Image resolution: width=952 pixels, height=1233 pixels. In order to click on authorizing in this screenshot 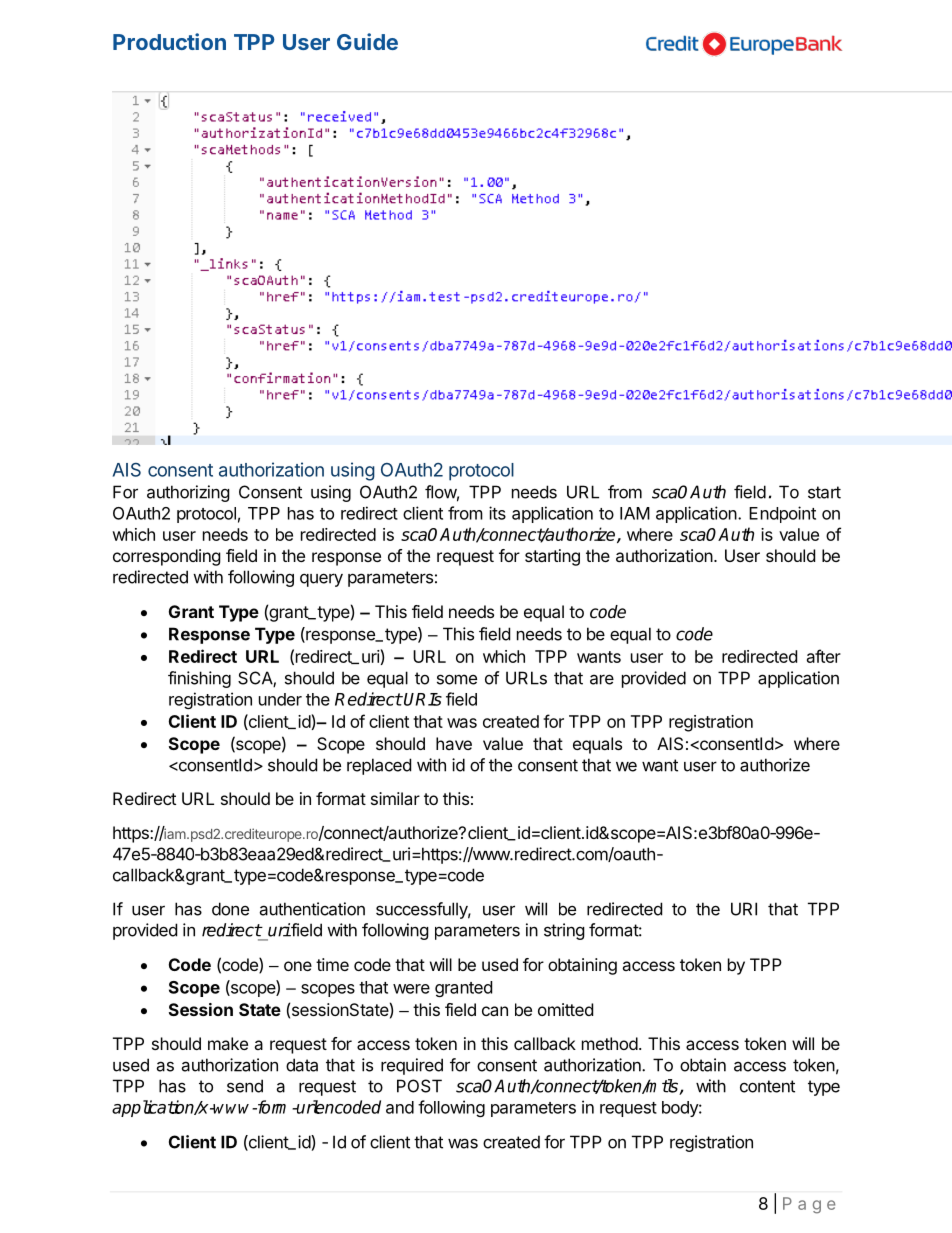, I will do `click(188, 493)`.
